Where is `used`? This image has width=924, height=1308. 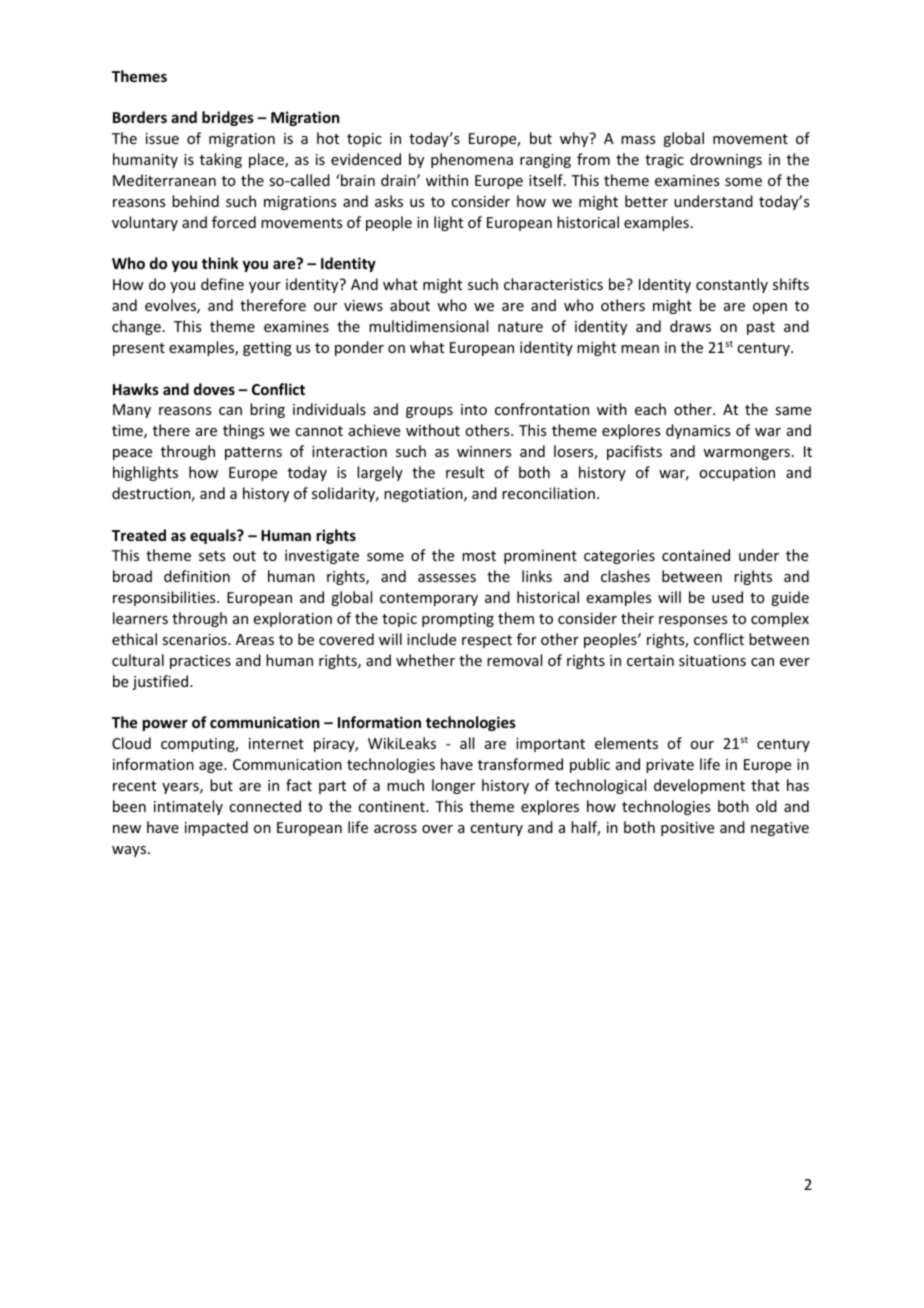 used is located at coordinates (727, 597).
